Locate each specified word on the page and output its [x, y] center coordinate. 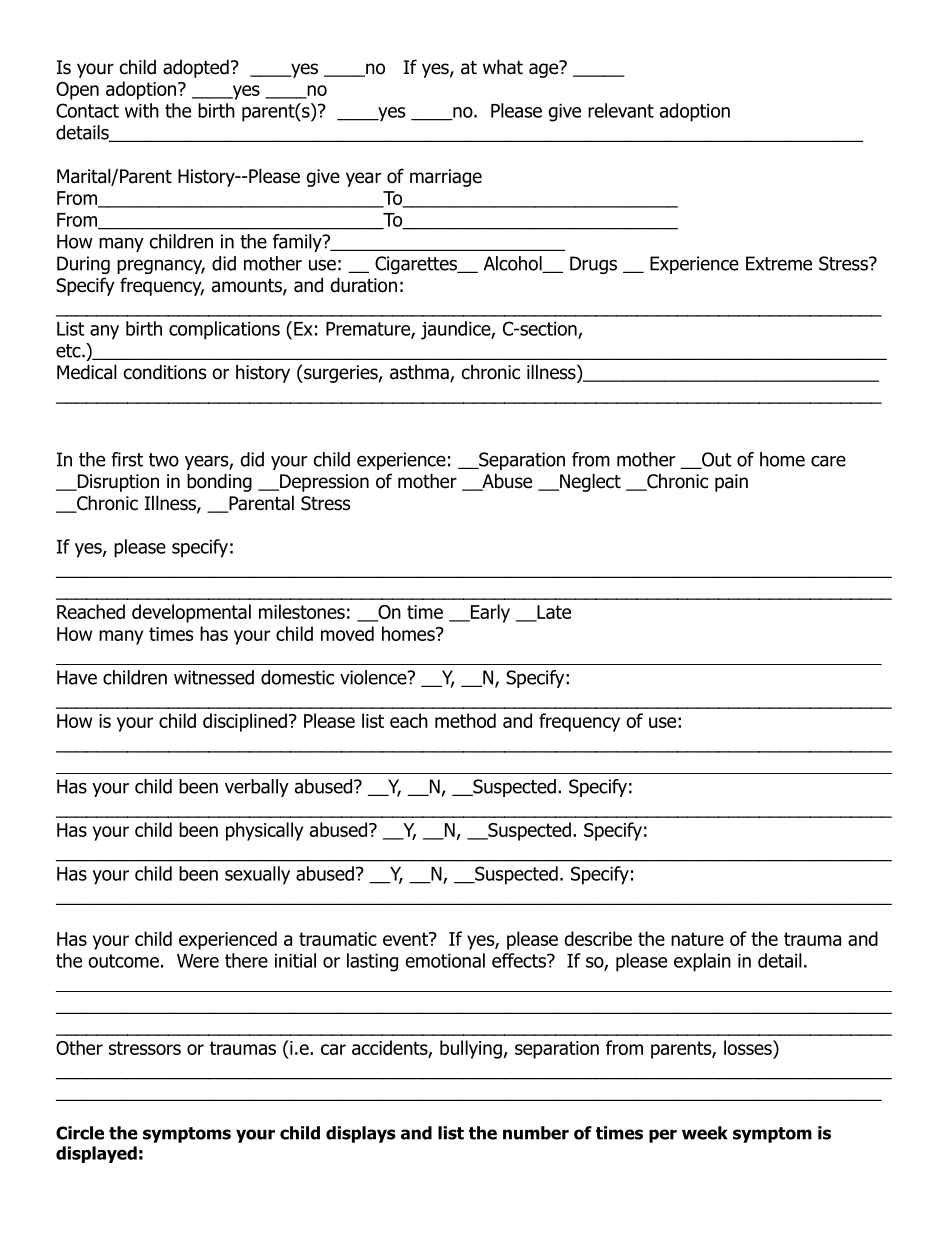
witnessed [214, 677]
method [465, 720]
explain [702, 962]
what [503, 67]
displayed [96, 1154]
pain [731, 483]
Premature [369, 330]
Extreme [779, 263]
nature [697, 939]
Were [198, 961]
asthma [420, 373]
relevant [621, 110]
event [406, 939]
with [142, 110]
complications [224, 330]
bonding [219, 482]
